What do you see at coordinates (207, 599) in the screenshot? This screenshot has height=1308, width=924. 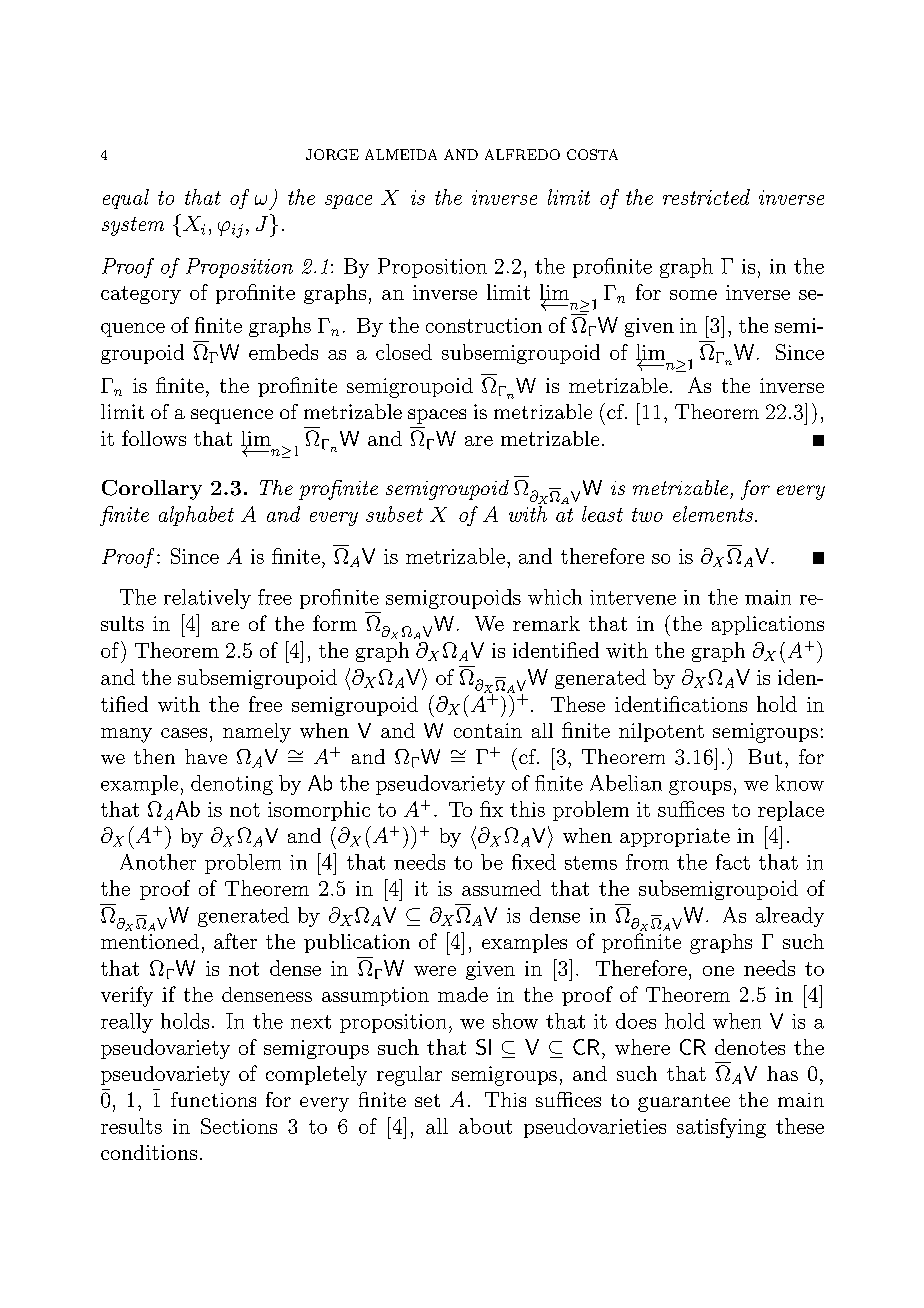 I see `relatively` at bounding box center [207, 599].
